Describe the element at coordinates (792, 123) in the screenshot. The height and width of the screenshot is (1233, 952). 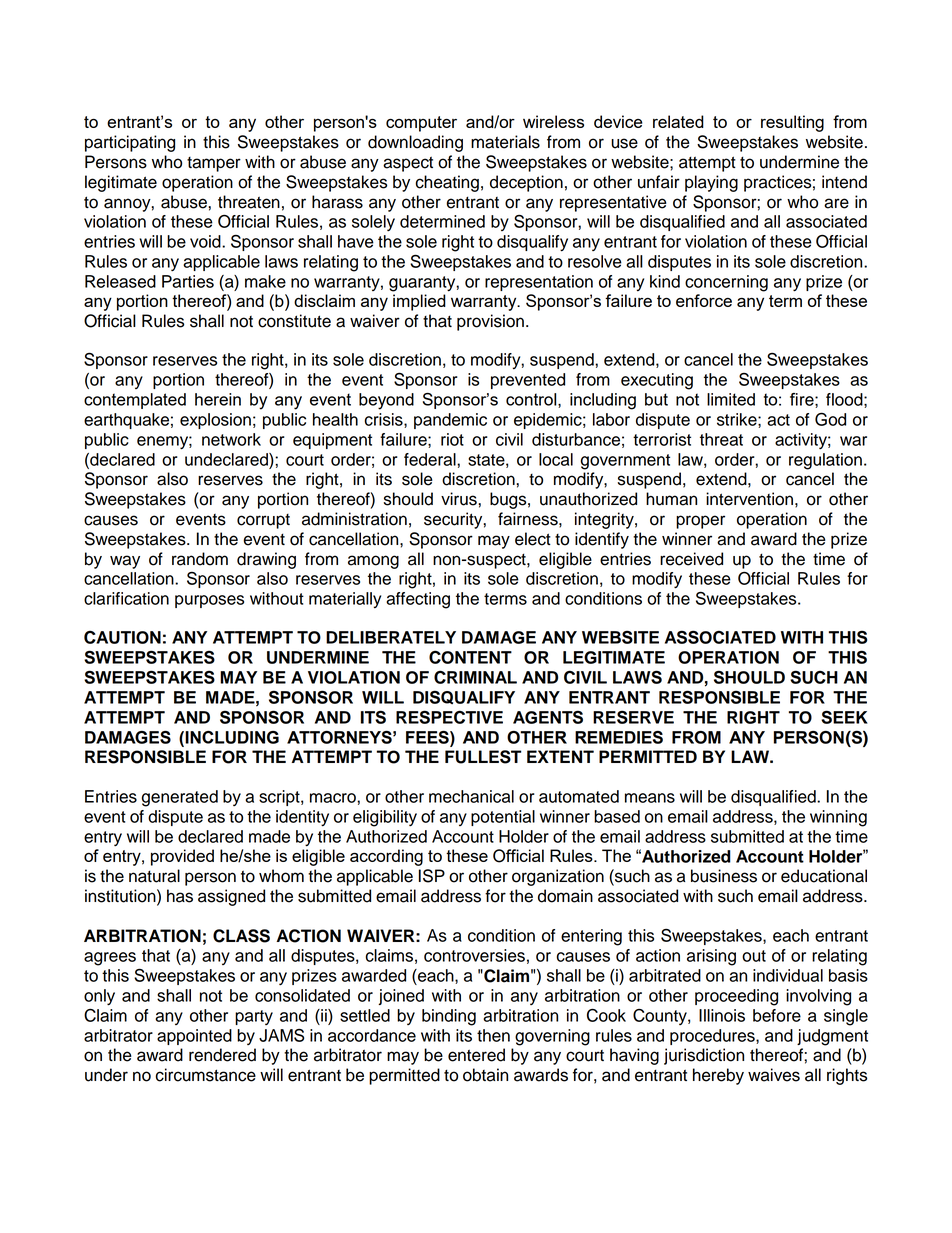
I see `resulting` at that location.
